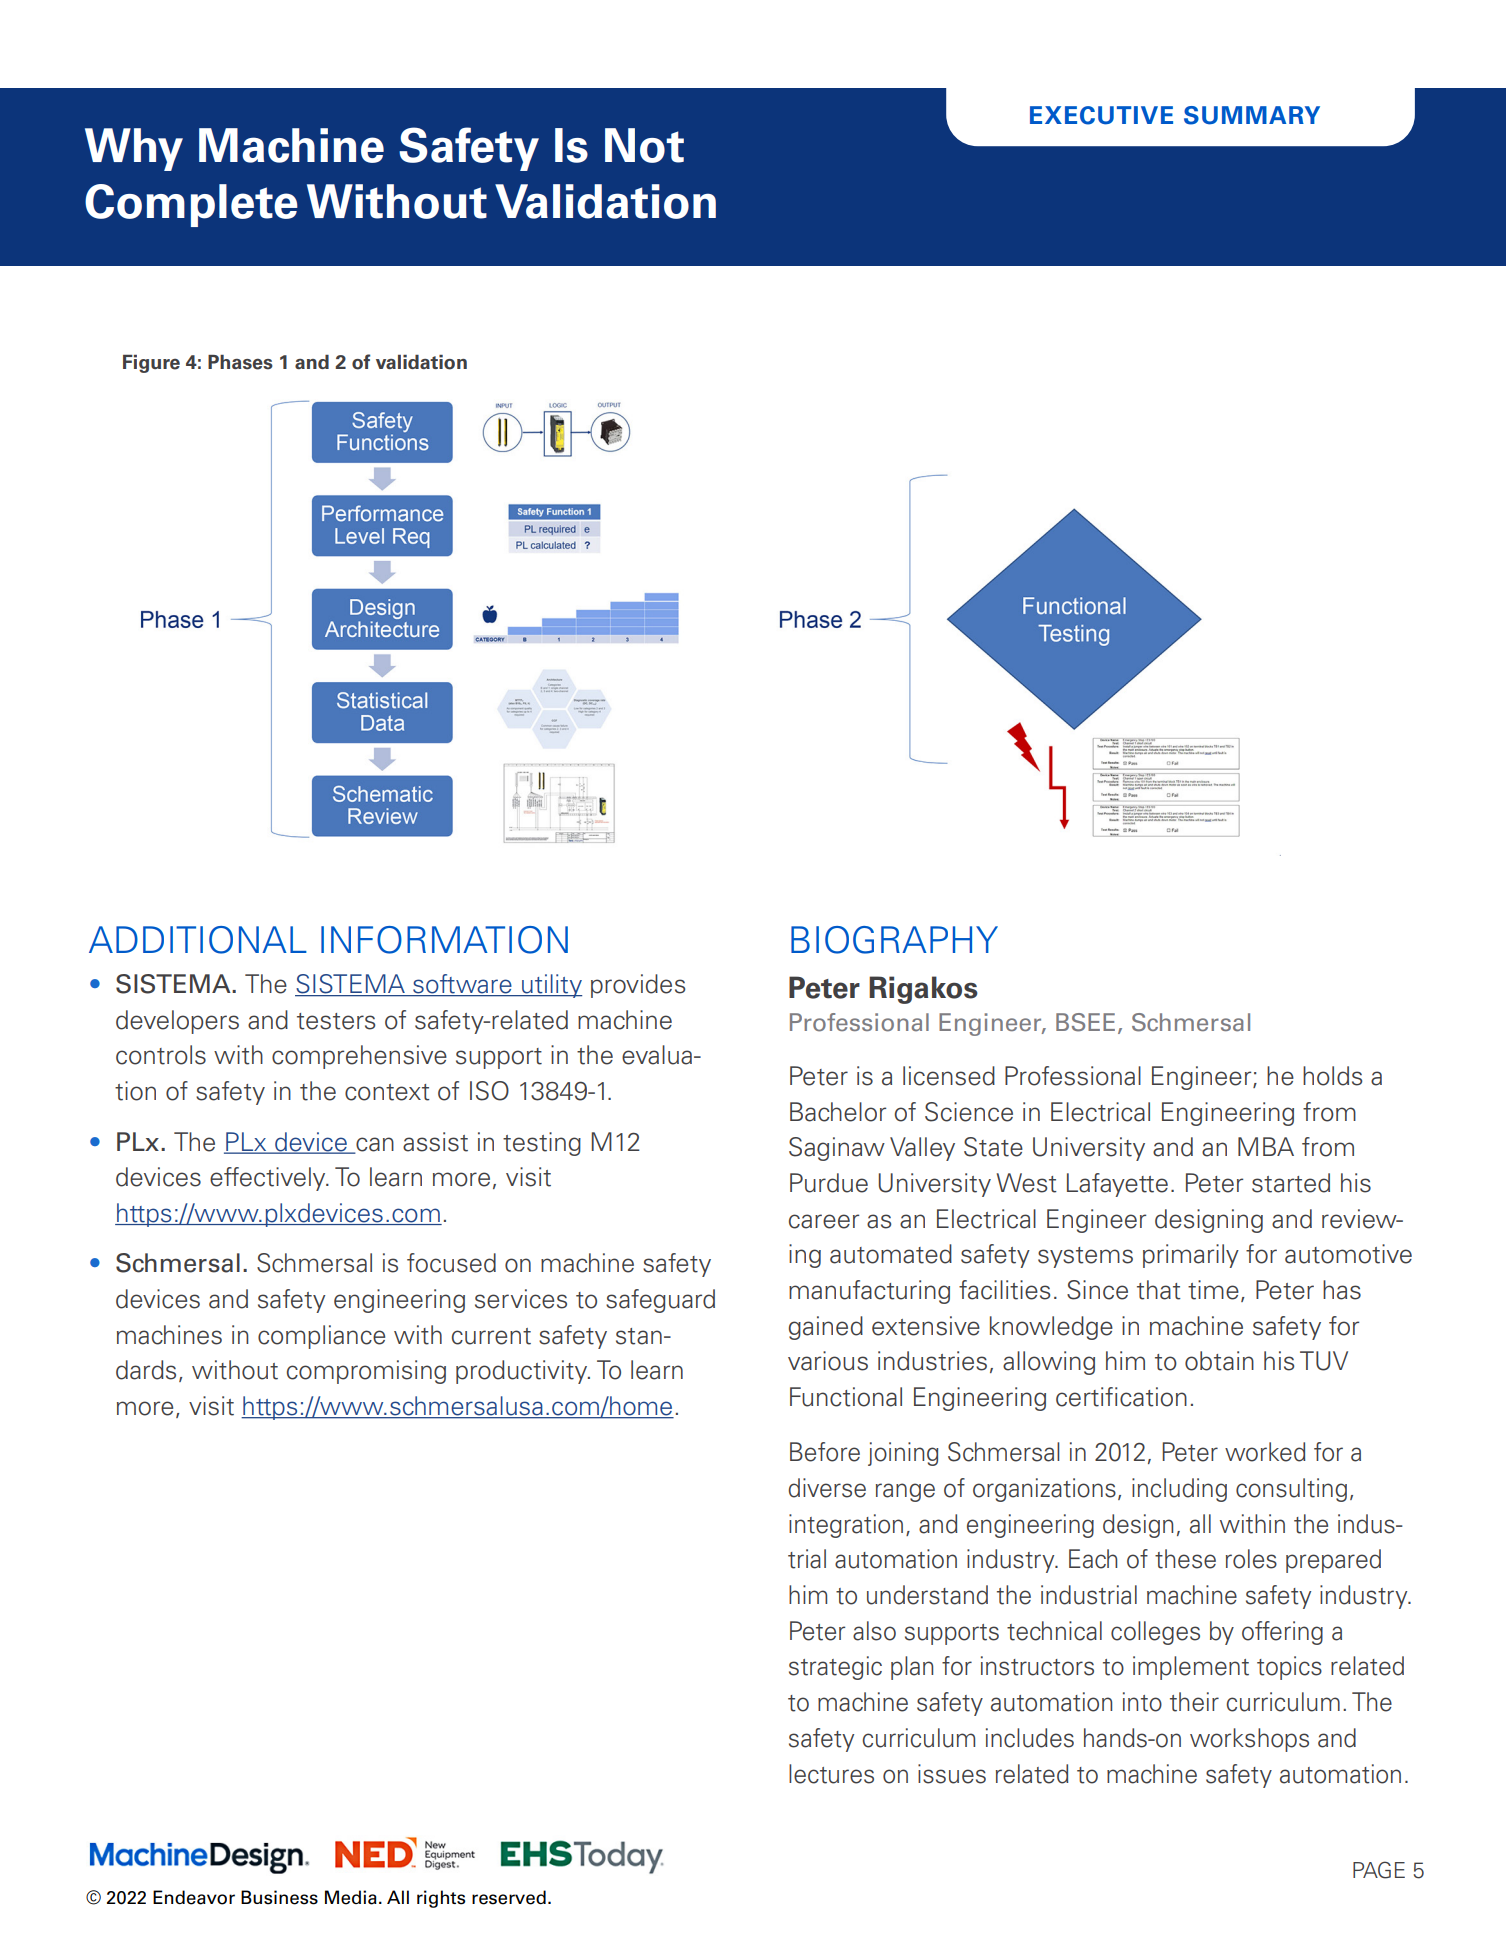 The width and height of the screenshot is (1506, 1949). I want to click on holds, so click(1332, 1076).
